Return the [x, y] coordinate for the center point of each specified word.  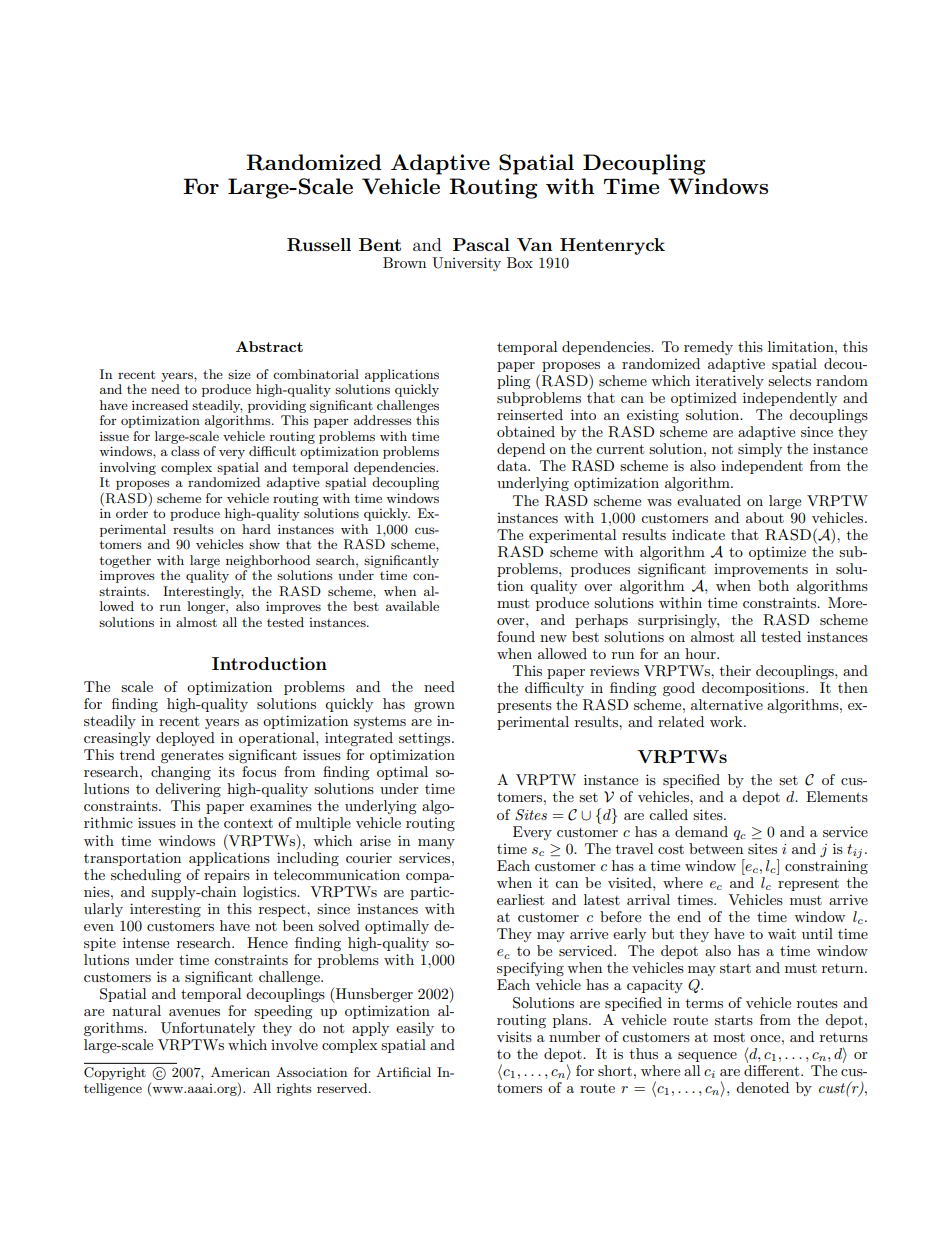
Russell [319, 245]
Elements [837, 796]
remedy [708, 348]
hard [256, 529]
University [466, 264]
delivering [188, 790]
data [513, 465]
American [240, 1072]
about [765, 517]
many [436, 844]
